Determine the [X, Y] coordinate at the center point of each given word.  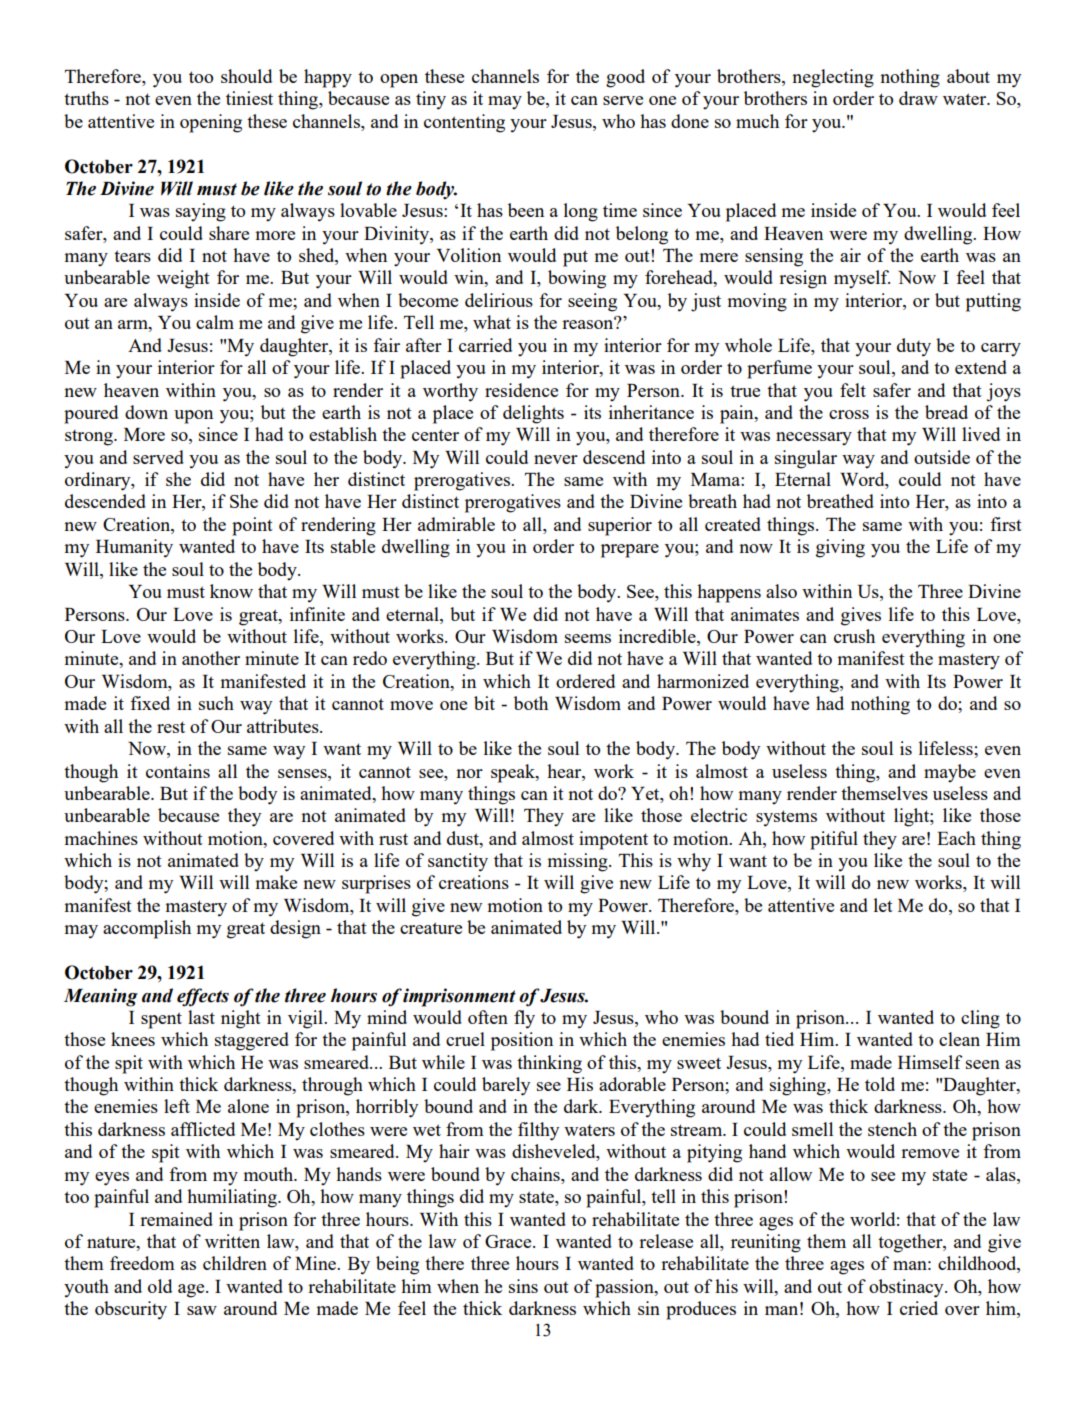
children [235, 1263]
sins [523, 1286]
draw [918, 98]
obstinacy [907, 1288]
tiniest [249, 98]
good [625, 78]
